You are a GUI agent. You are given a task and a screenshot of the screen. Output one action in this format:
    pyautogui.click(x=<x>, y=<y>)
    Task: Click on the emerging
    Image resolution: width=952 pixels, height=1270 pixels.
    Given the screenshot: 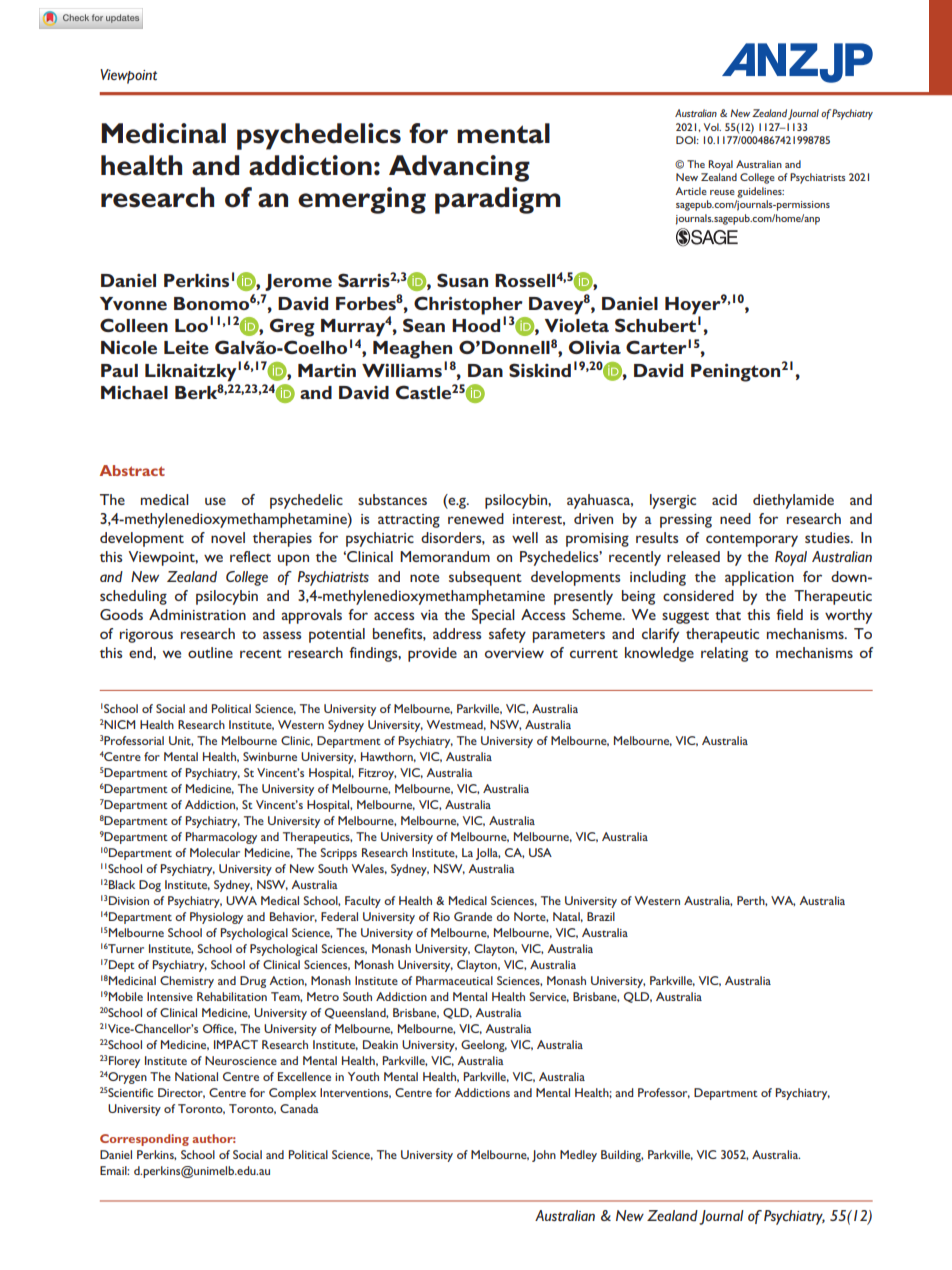 What is the action you would take?
    pyautogui.click(x=362, y=200)
